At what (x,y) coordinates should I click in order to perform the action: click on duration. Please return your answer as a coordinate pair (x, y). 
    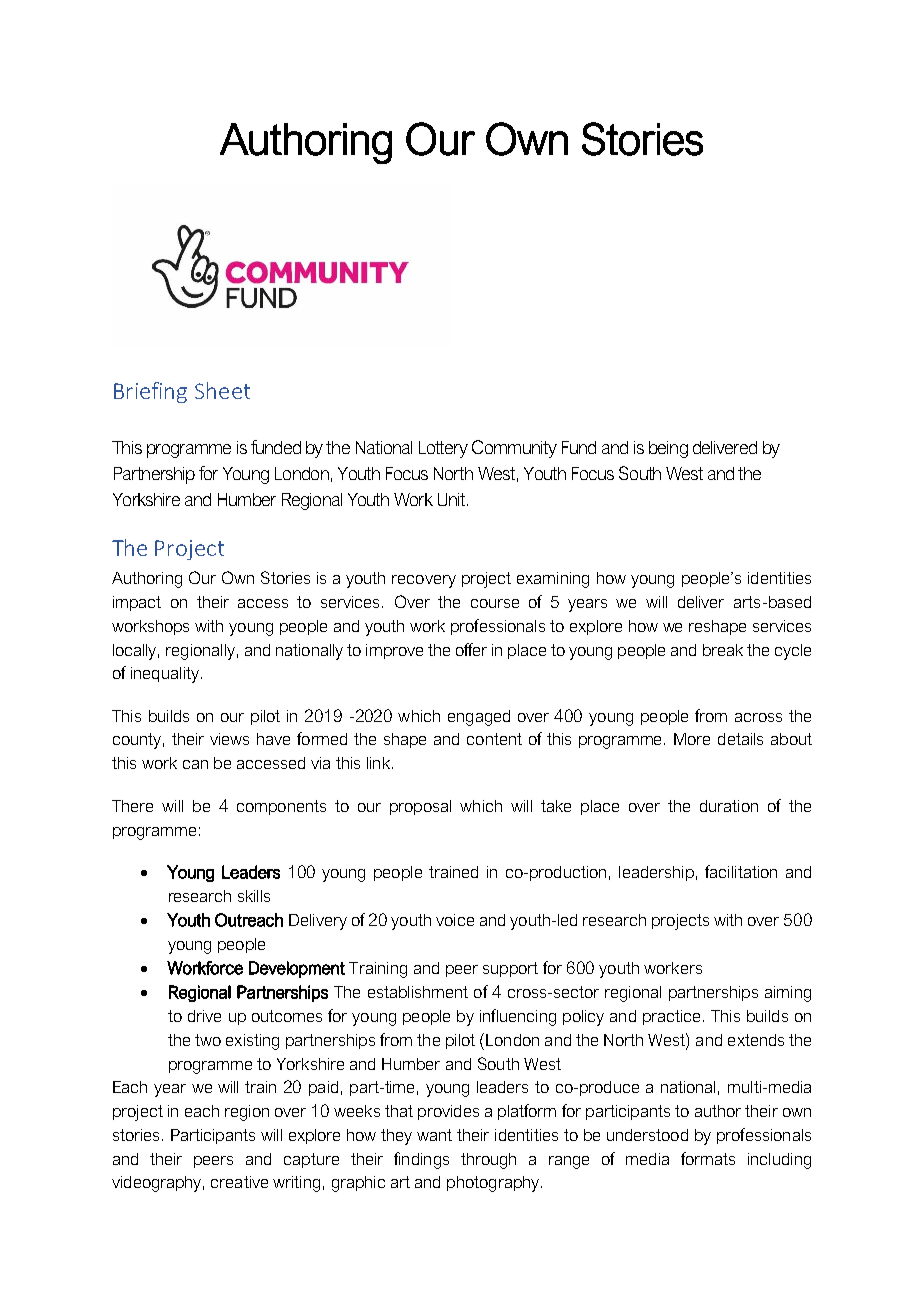
    Looking at the image, I should click on (729, 806).
